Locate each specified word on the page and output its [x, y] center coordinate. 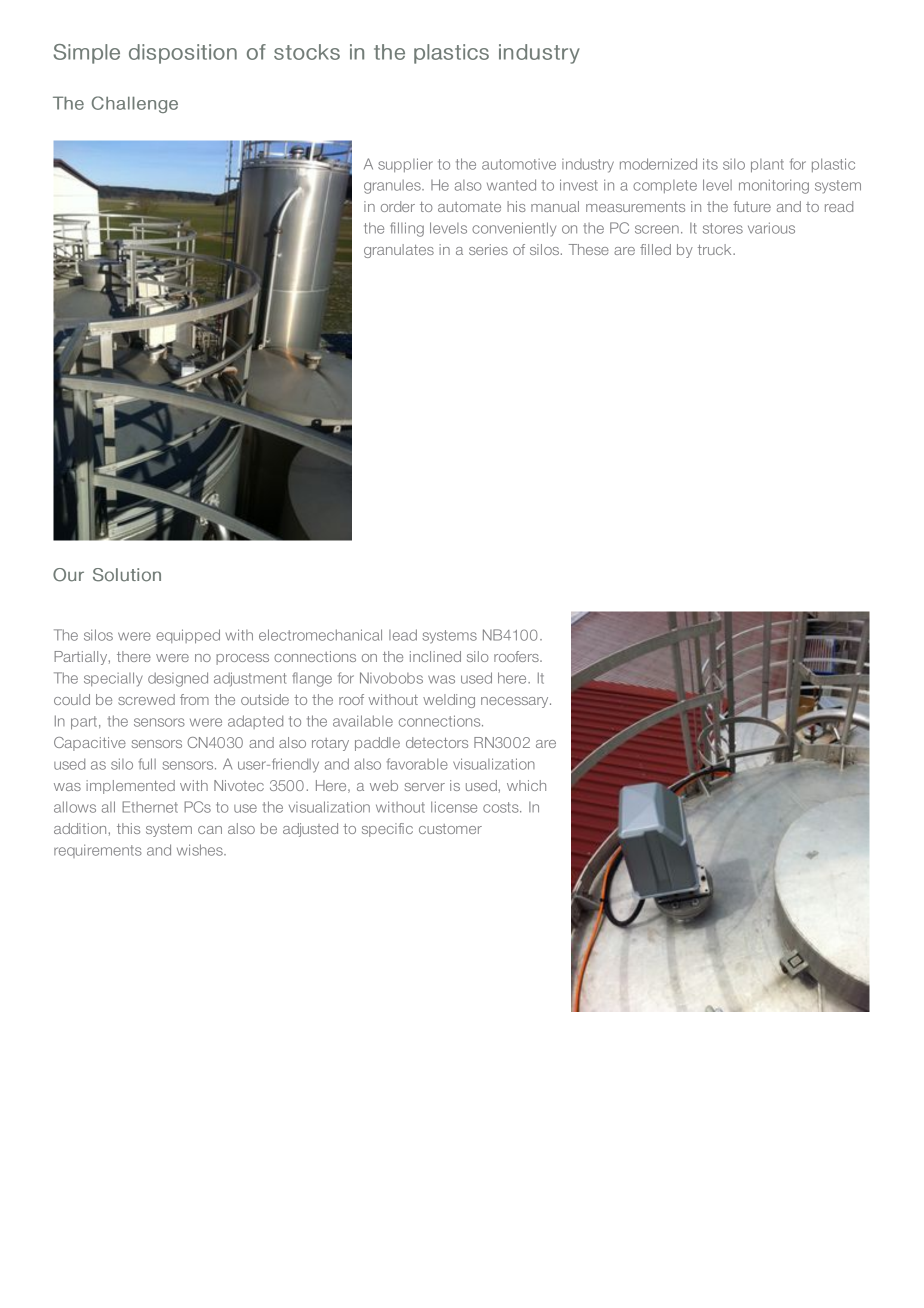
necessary [516, 702]
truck [716, 249]
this [128, 828]
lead [403, 635]
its [710, 164]
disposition [183, 54]
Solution [127, 575]
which [526, 785]
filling [407, 229]
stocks [307, 52]
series [488, 249]
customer [450, 829]
